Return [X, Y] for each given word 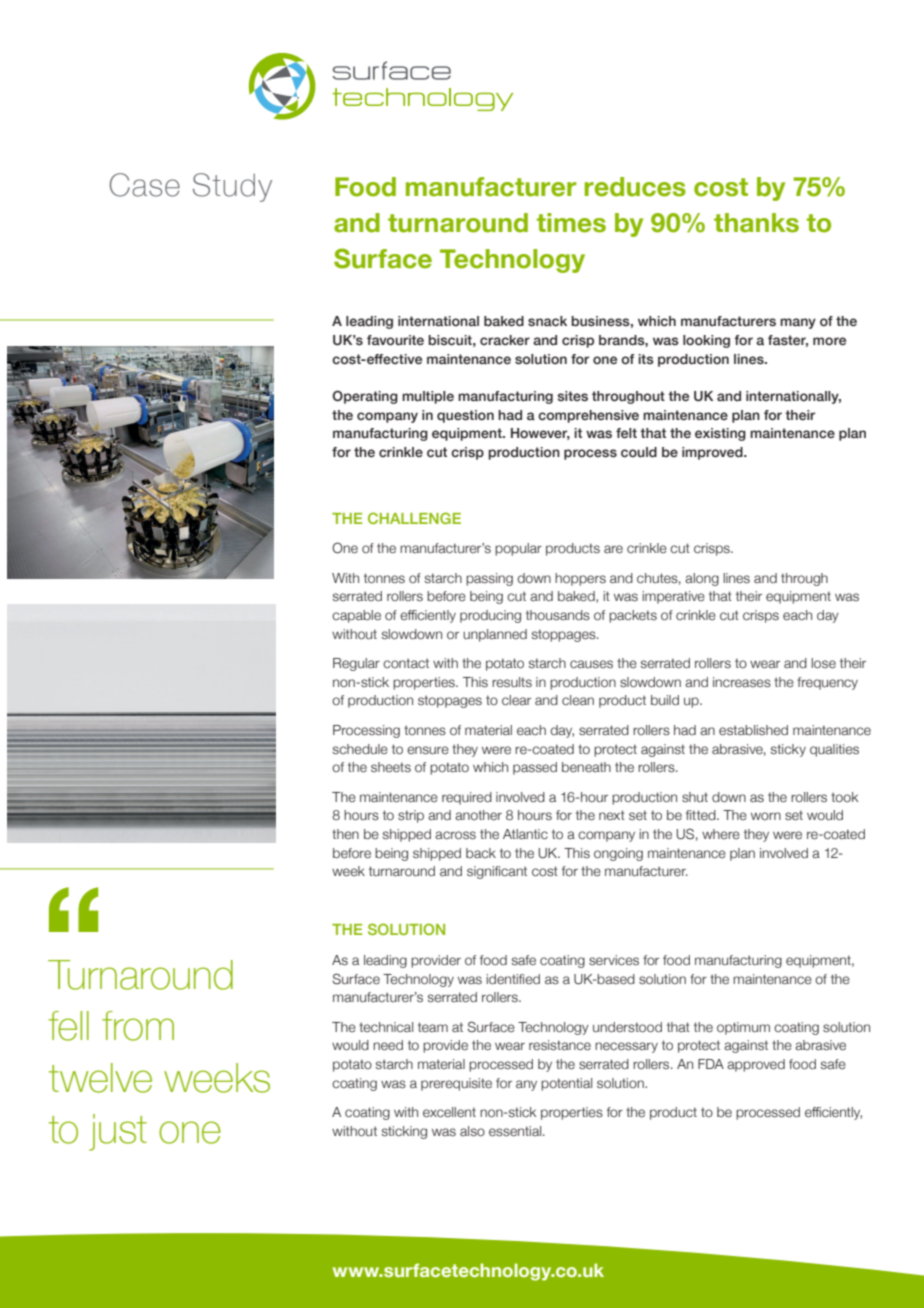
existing [720, 434]
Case [145, 185]
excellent [449, 1112]
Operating [365, 397]
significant [497, 872]
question [465, 416]
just [118, 1132]
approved [756, 1065]
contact [406, 663]
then [345, 834]
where [721, 834]
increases [742, 682]
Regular [356, 664]
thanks [756, 223]
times [571, 223]
